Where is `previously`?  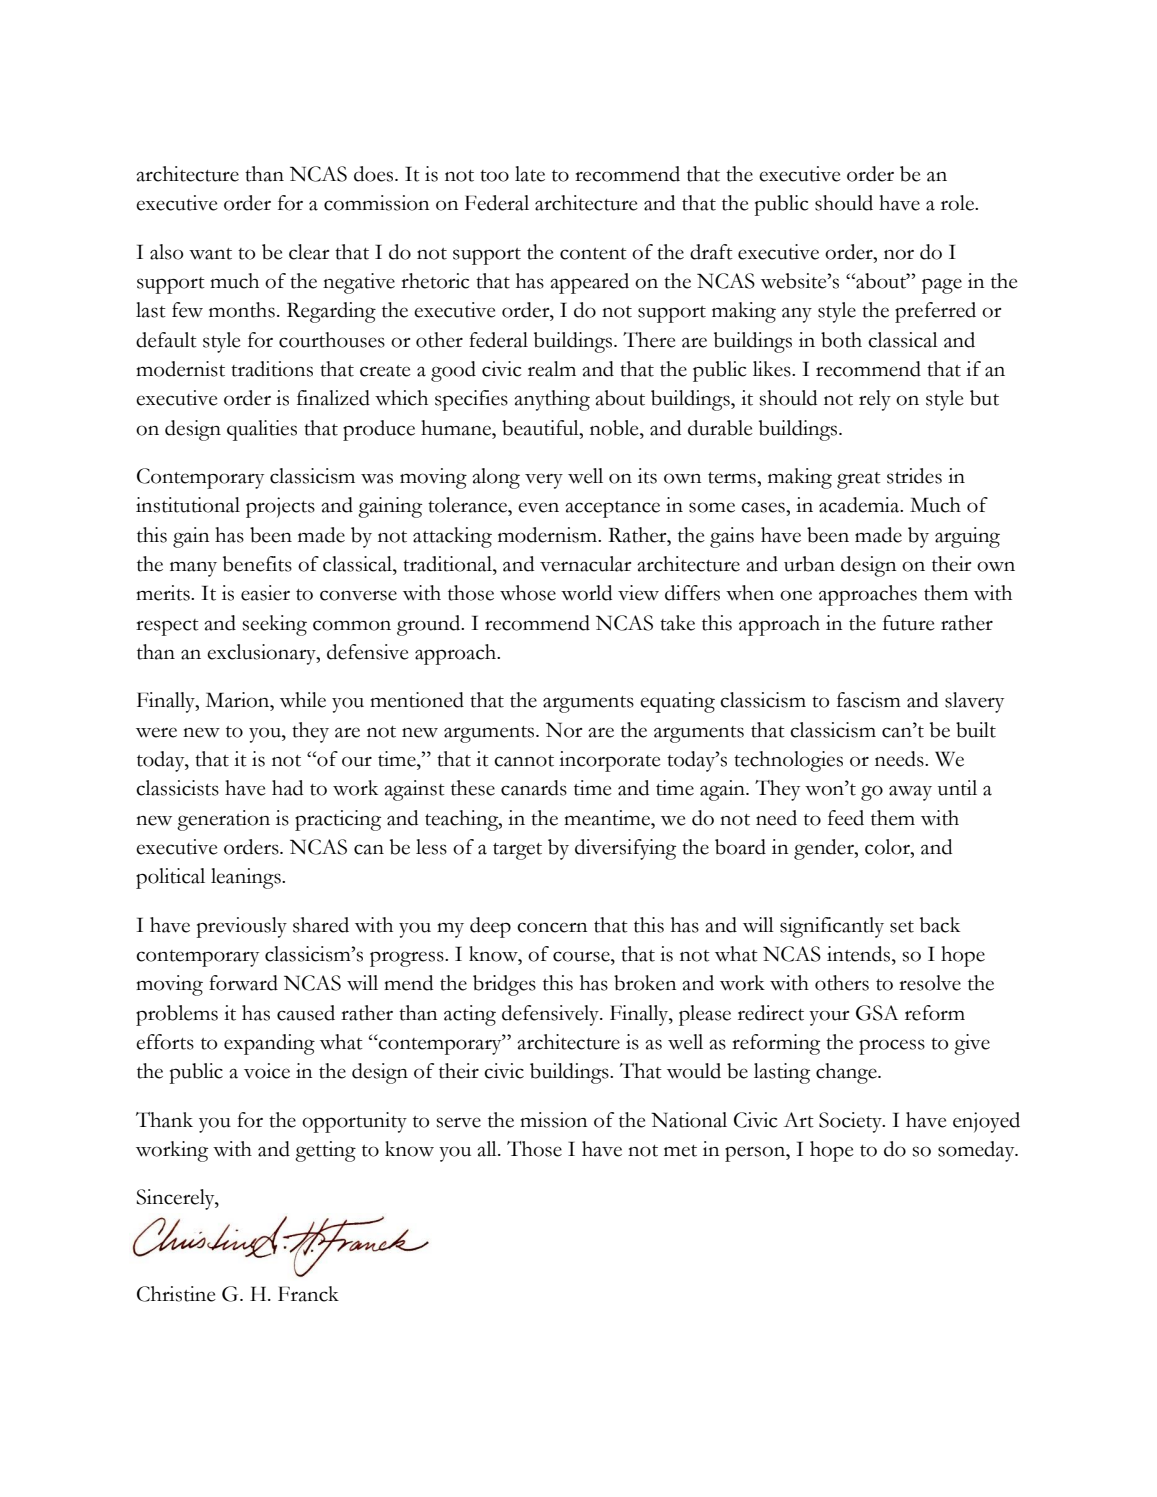
previously is located at coordinates (242, 927).
